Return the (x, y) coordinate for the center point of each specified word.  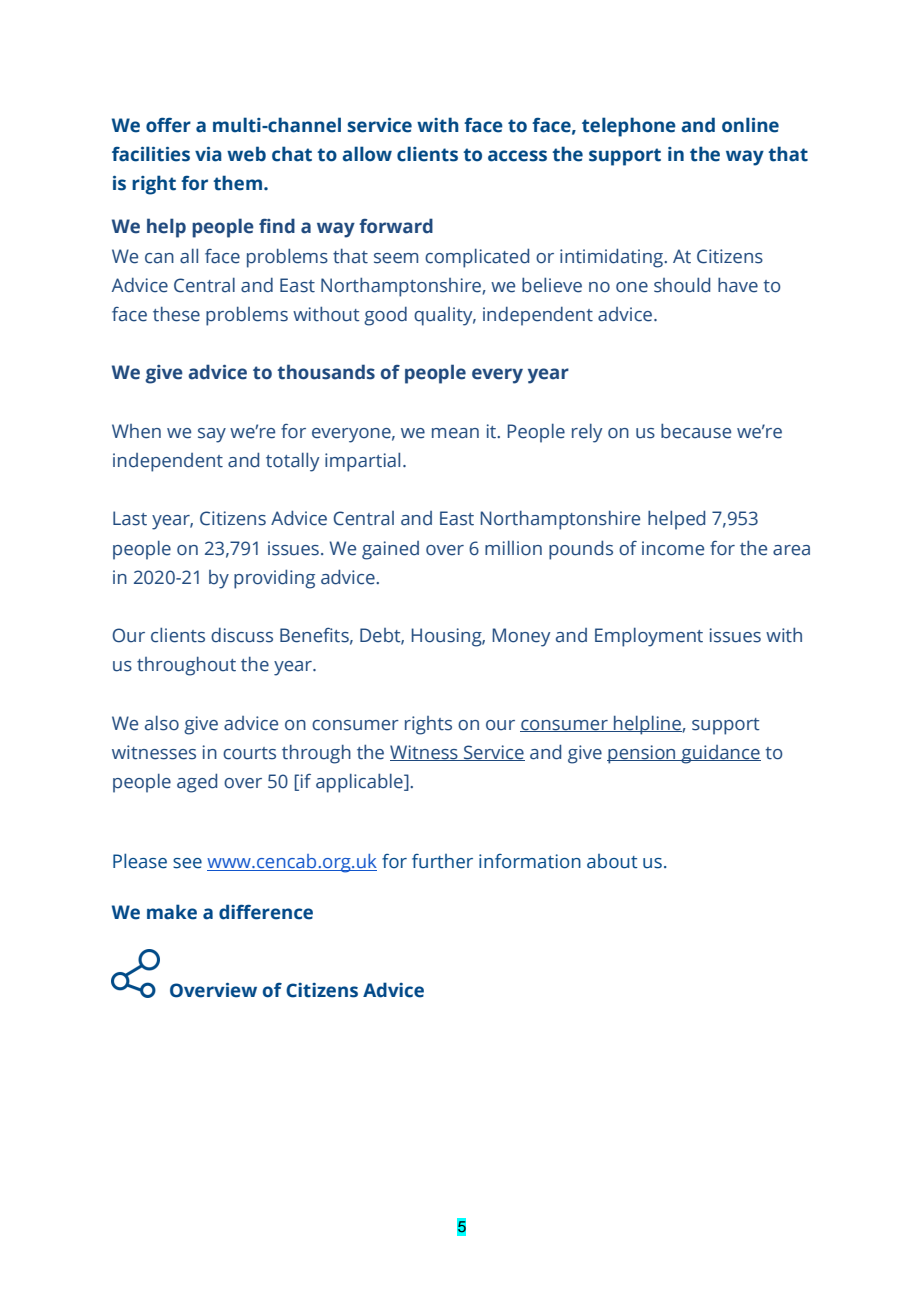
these (176, 314)
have (738, 285)
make (172, 912)
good (385, 316)
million (513, 548)
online (750, 125)
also (162, 723)
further (442, 861)
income (673, 548)
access (517, 156)
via (208, 154)
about (612, 861)
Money (521, 637)
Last (130, 518)
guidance (720, 754)
